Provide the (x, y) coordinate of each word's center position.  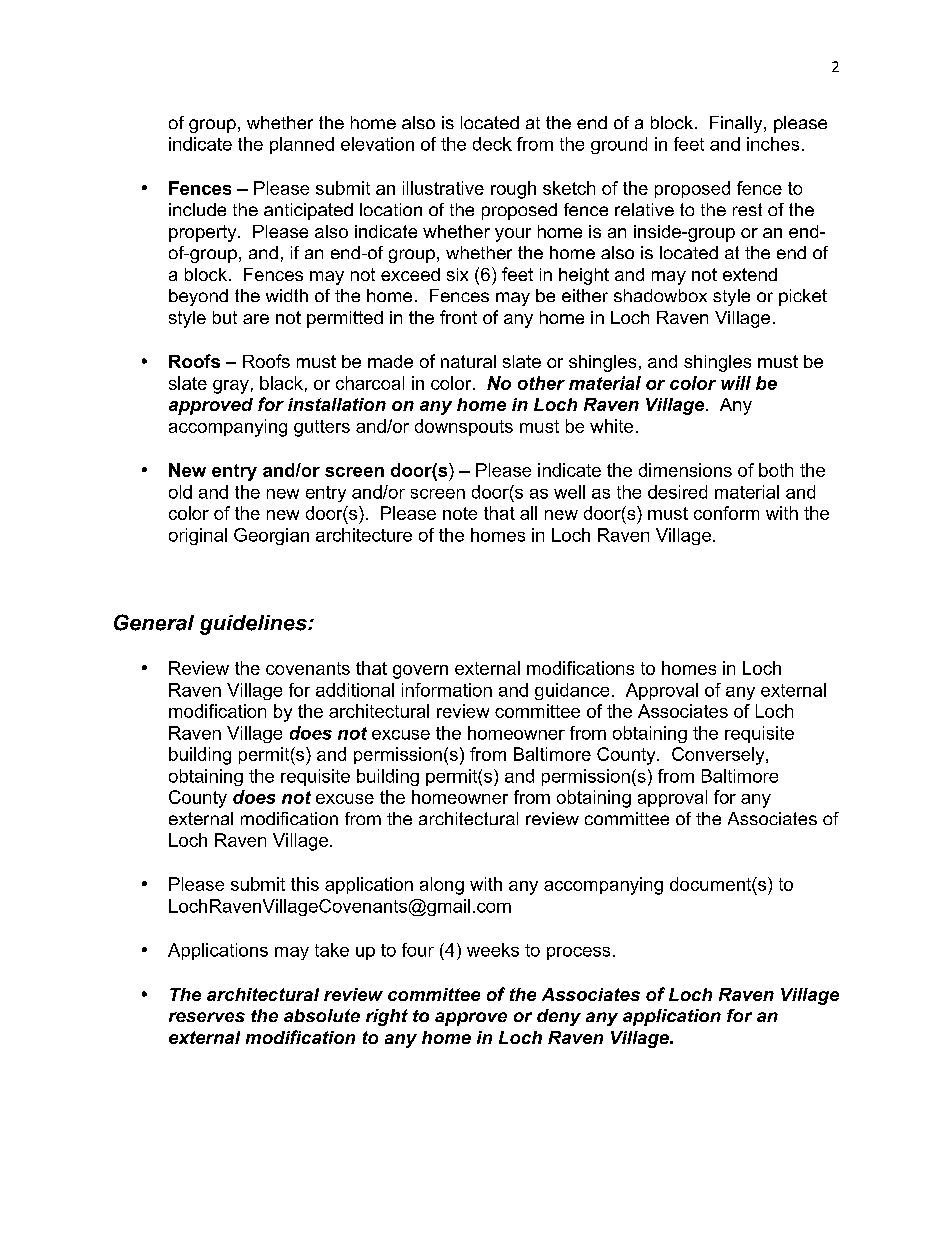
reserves (207, 1017)
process (578, 953)
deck (492, 144)
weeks (493, 950)
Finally (737, 124)
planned (302, 145)
